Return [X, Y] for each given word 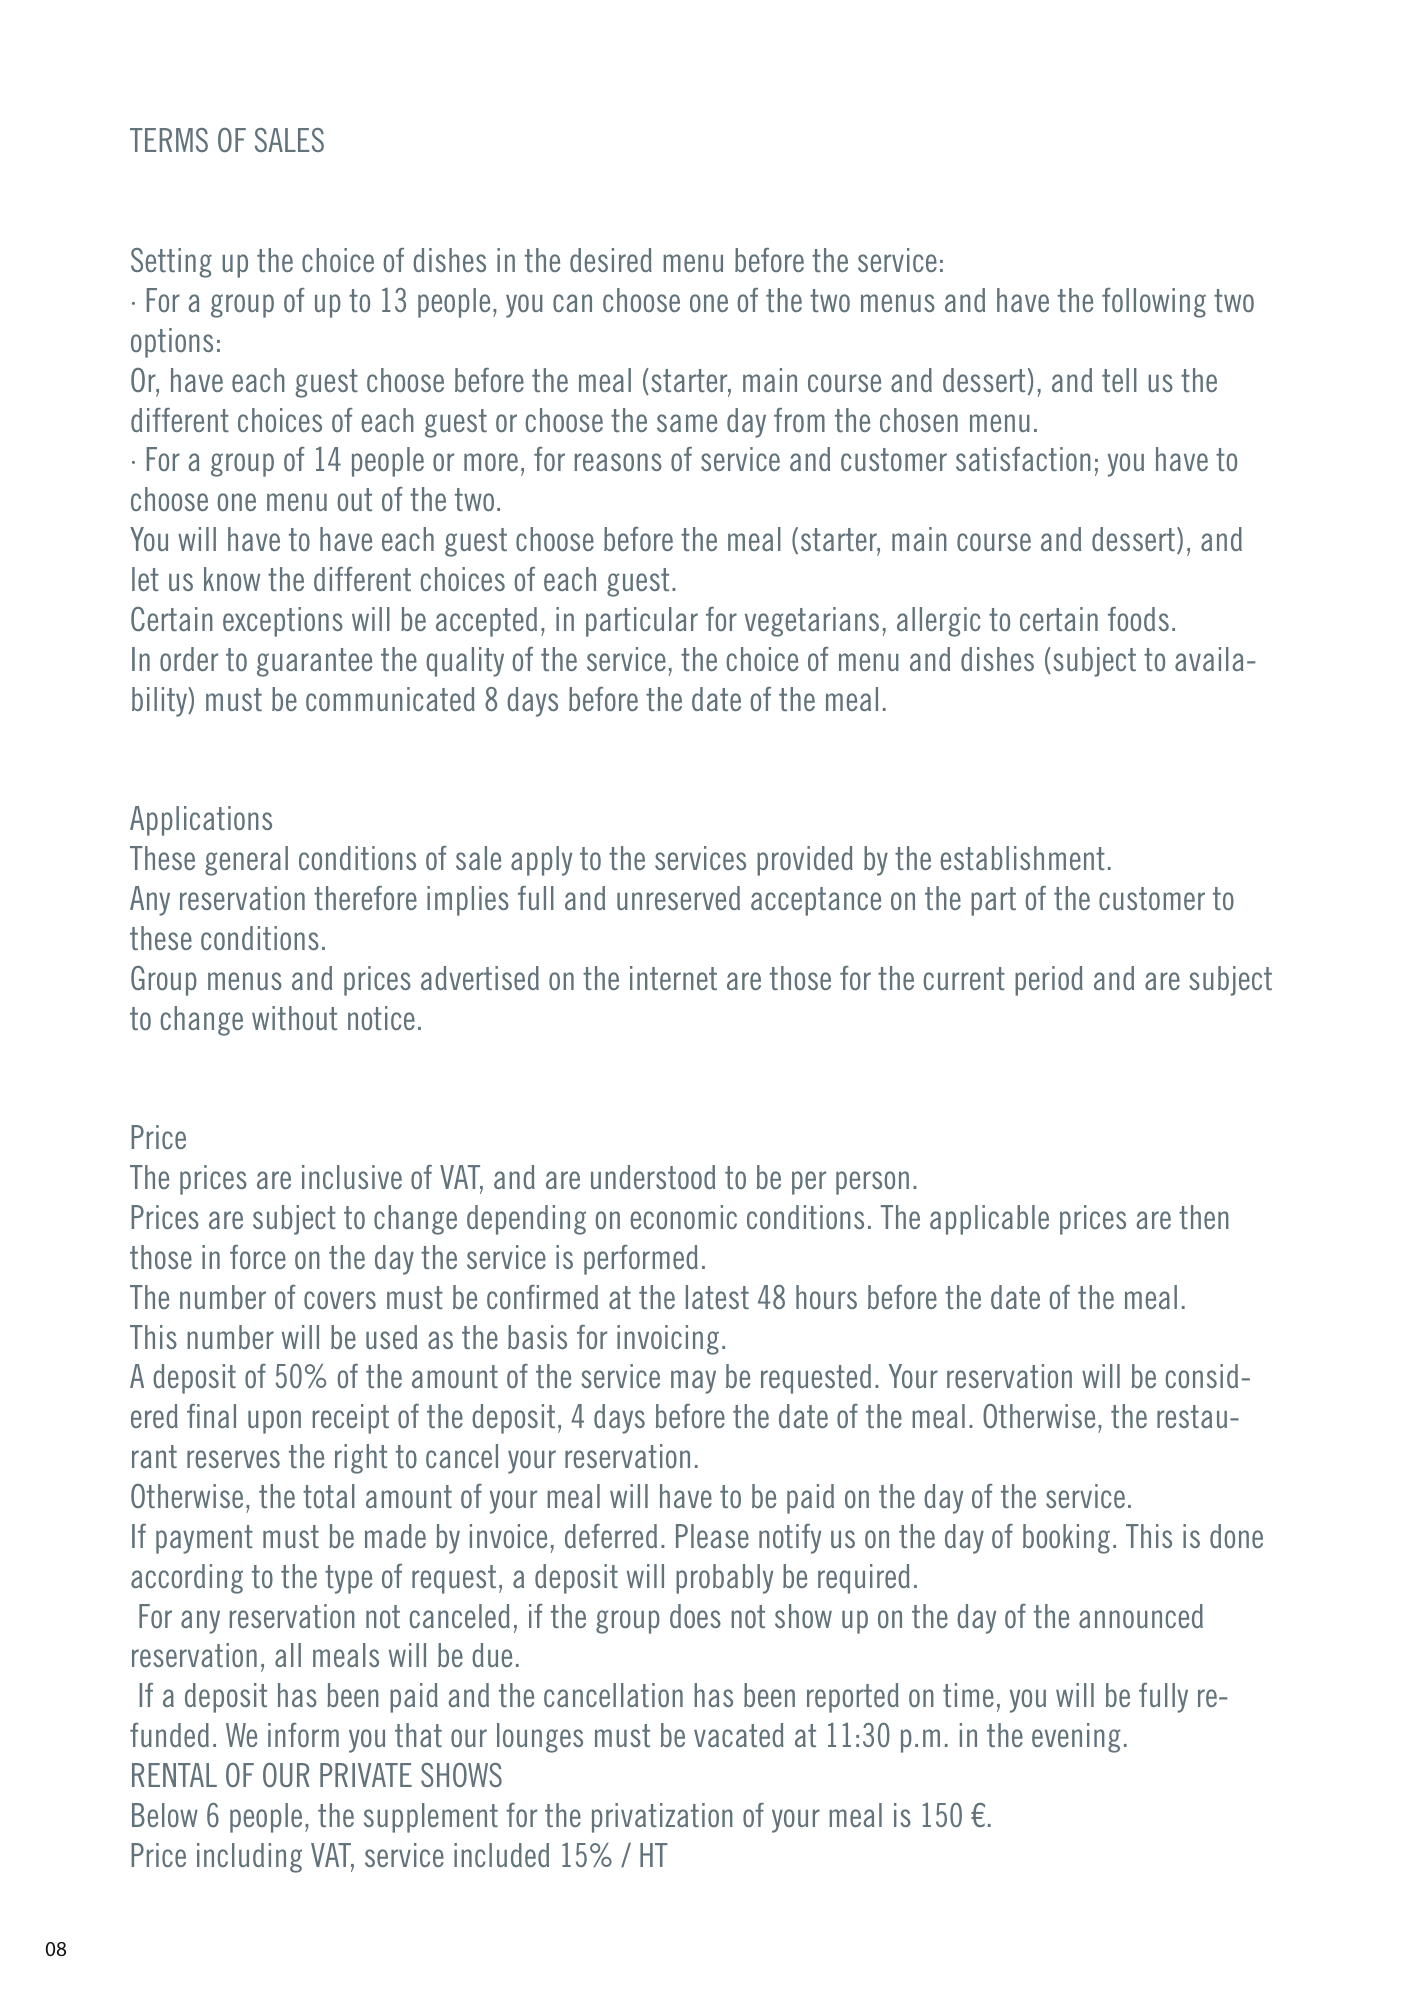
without [294, 1018]
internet [673, 978]
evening [1076, 1738]
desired [611, 260]
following [1154, 303]
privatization [662, 1818]
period [1049, 981]
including [249, 1858]
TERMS [169, 140]
